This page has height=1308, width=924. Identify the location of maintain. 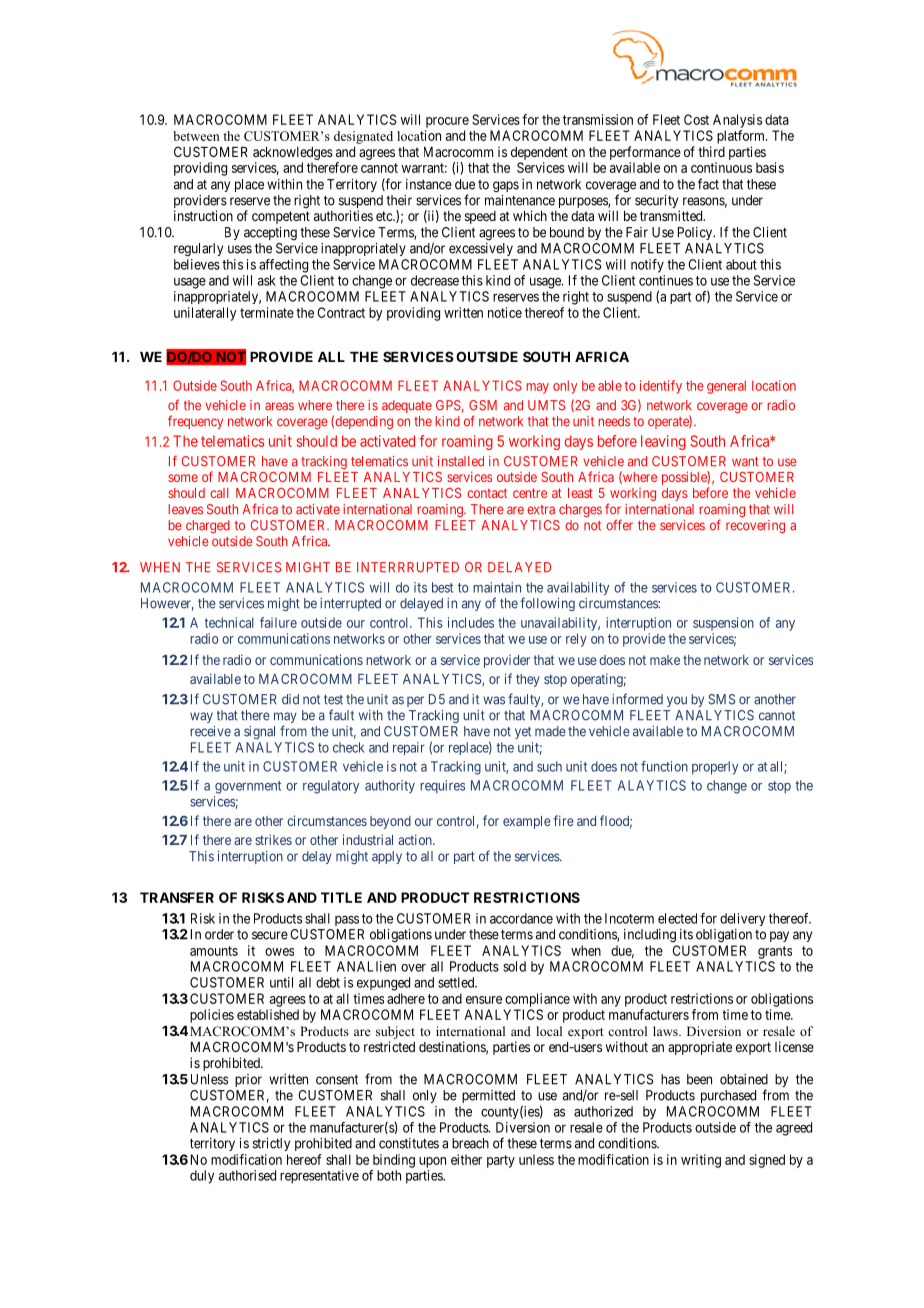
(497, 587).
